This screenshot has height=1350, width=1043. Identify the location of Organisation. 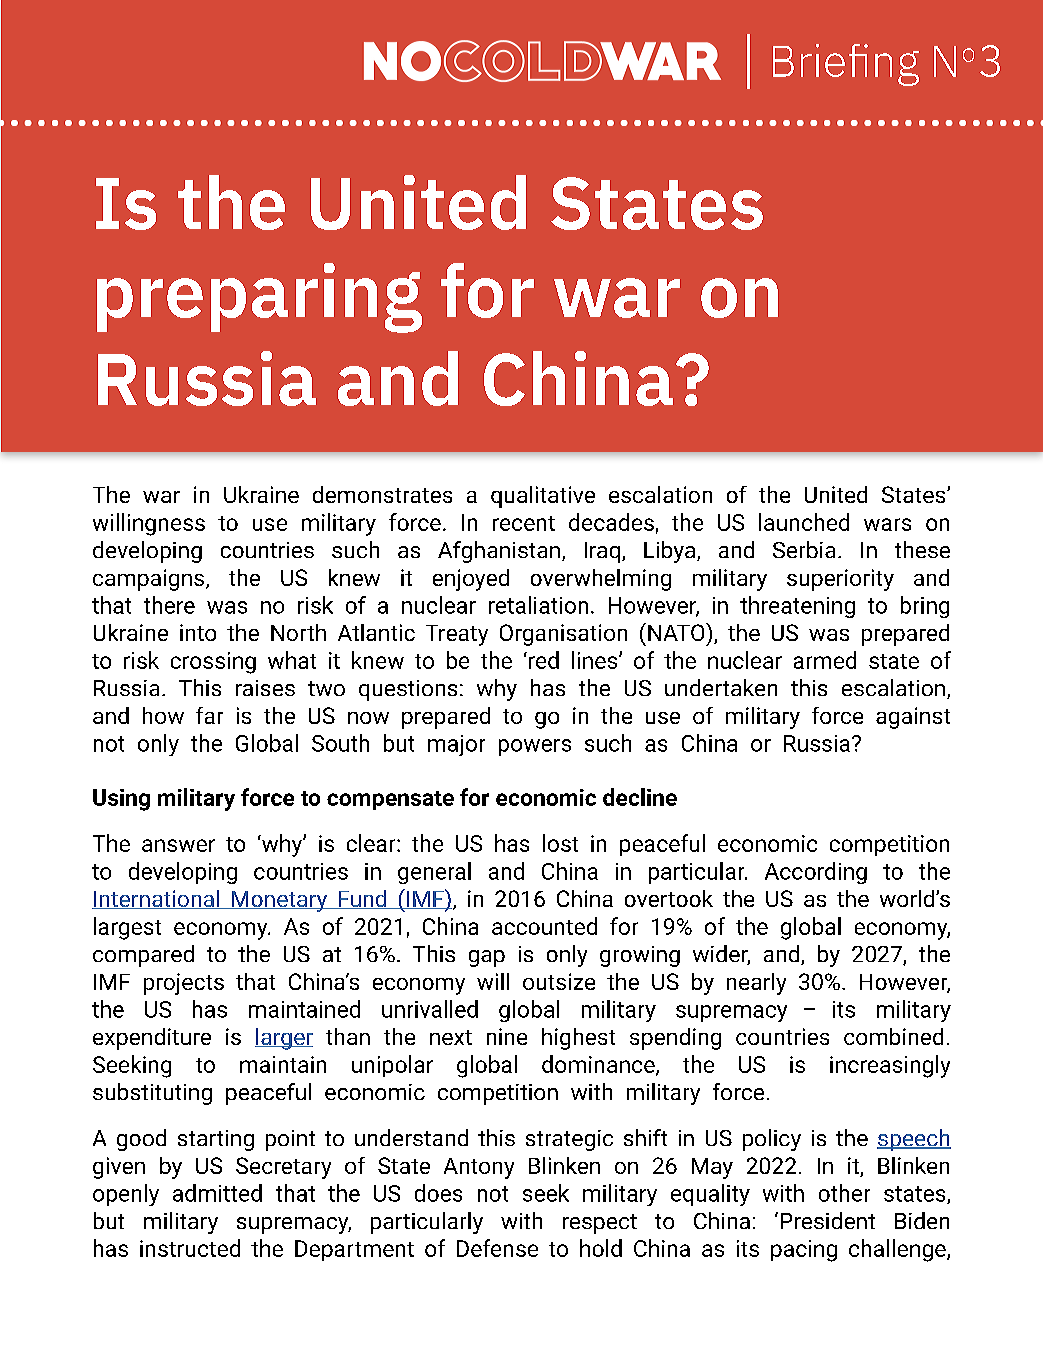
(563, 635).
